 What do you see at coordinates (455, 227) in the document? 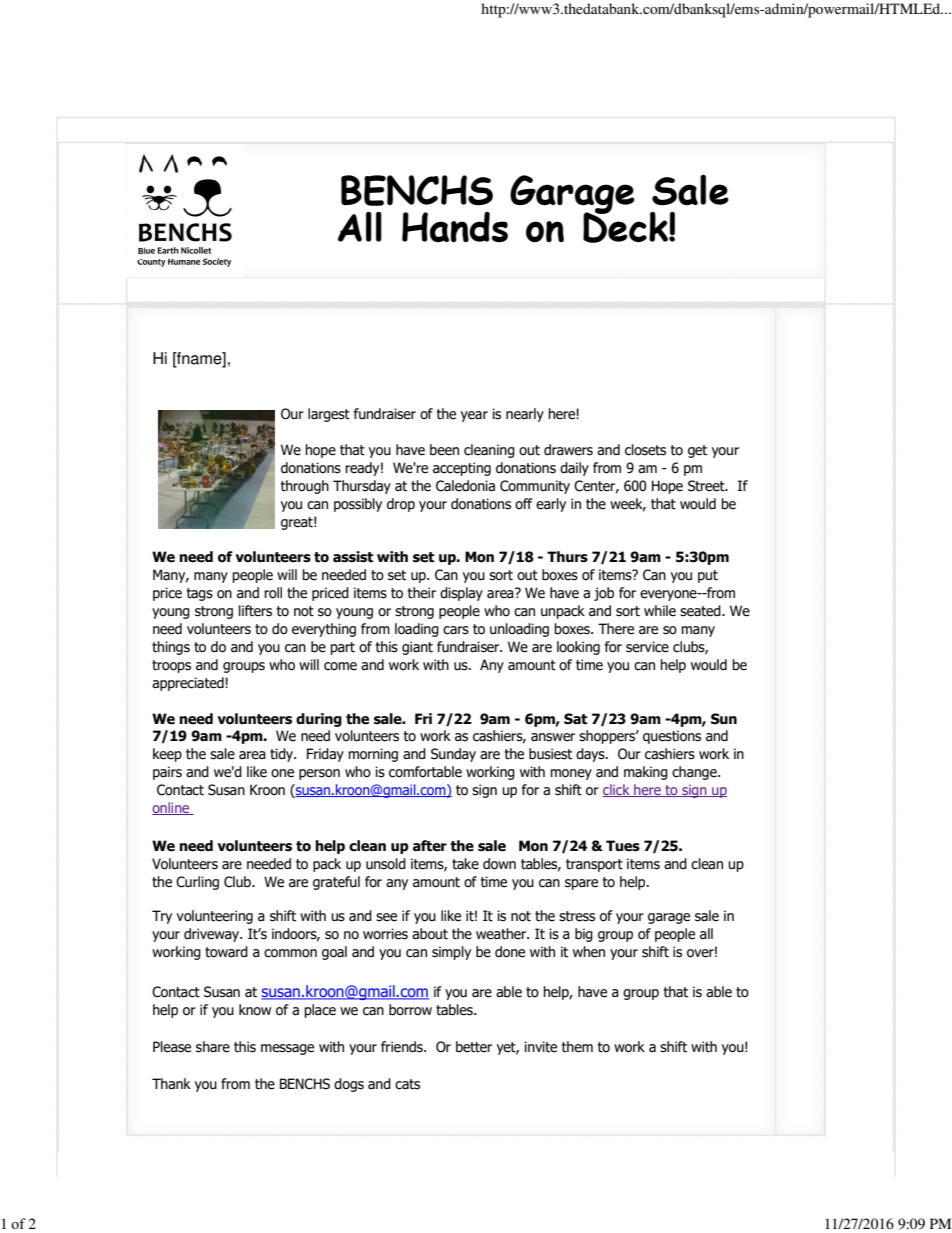
I see `Hands` at bounding box center [455, 227].
